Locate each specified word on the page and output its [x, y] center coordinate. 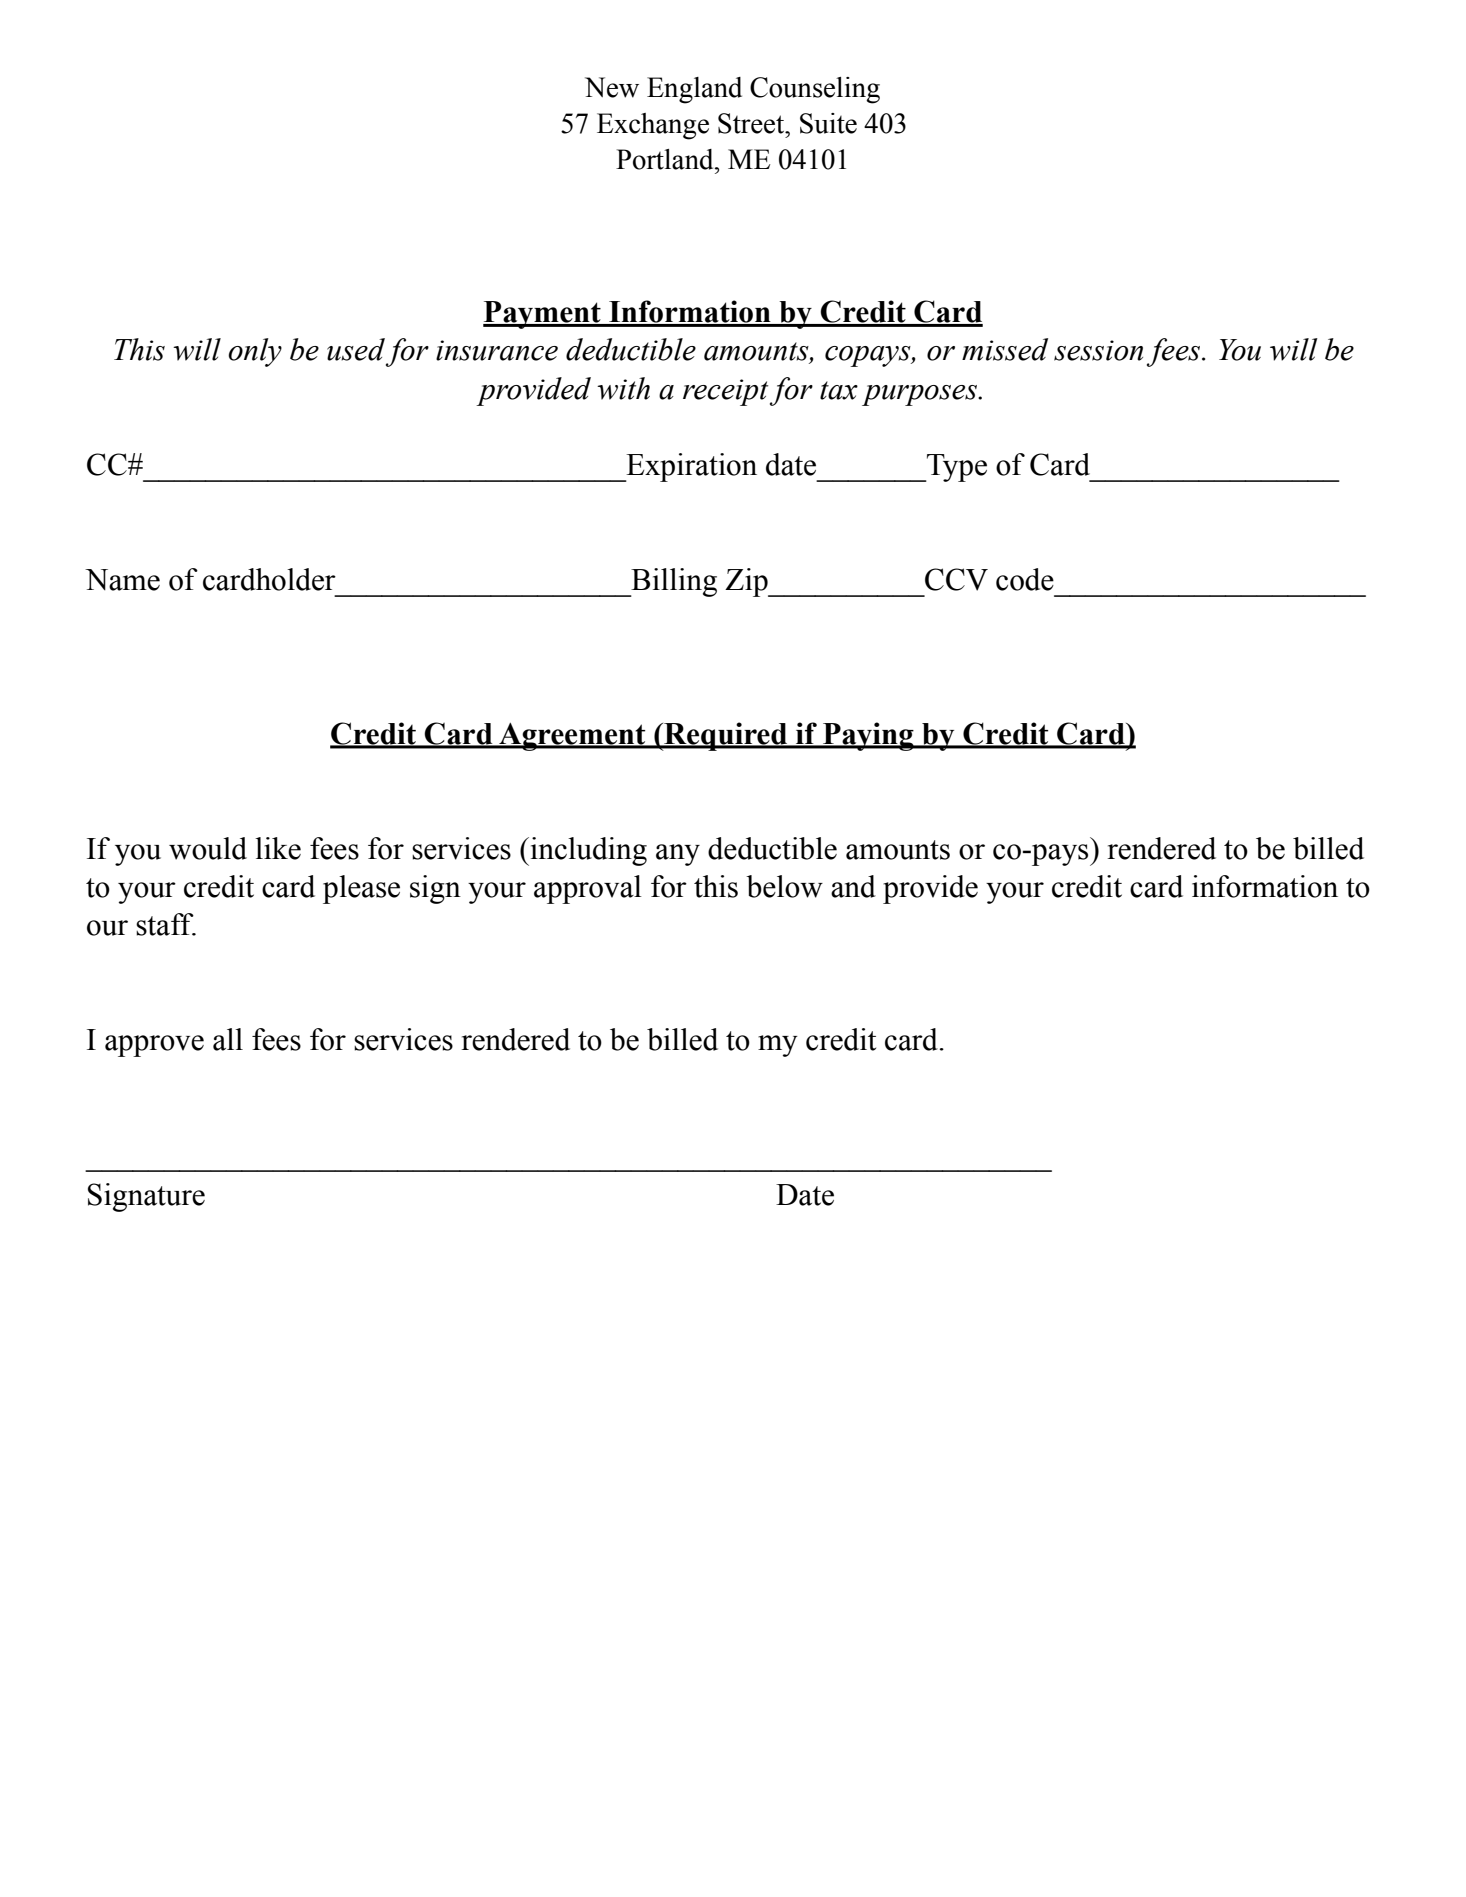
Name [122, 580]
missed [1005, 349]
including [587, 851]
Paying [868, 736]
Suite [828, 123]
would [208, 848]
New [612, 87]
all [228, 1039]
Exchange [653, 126]
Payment [543, 315]
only [255, 352]
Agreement [572, 737]
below [784, 886]
